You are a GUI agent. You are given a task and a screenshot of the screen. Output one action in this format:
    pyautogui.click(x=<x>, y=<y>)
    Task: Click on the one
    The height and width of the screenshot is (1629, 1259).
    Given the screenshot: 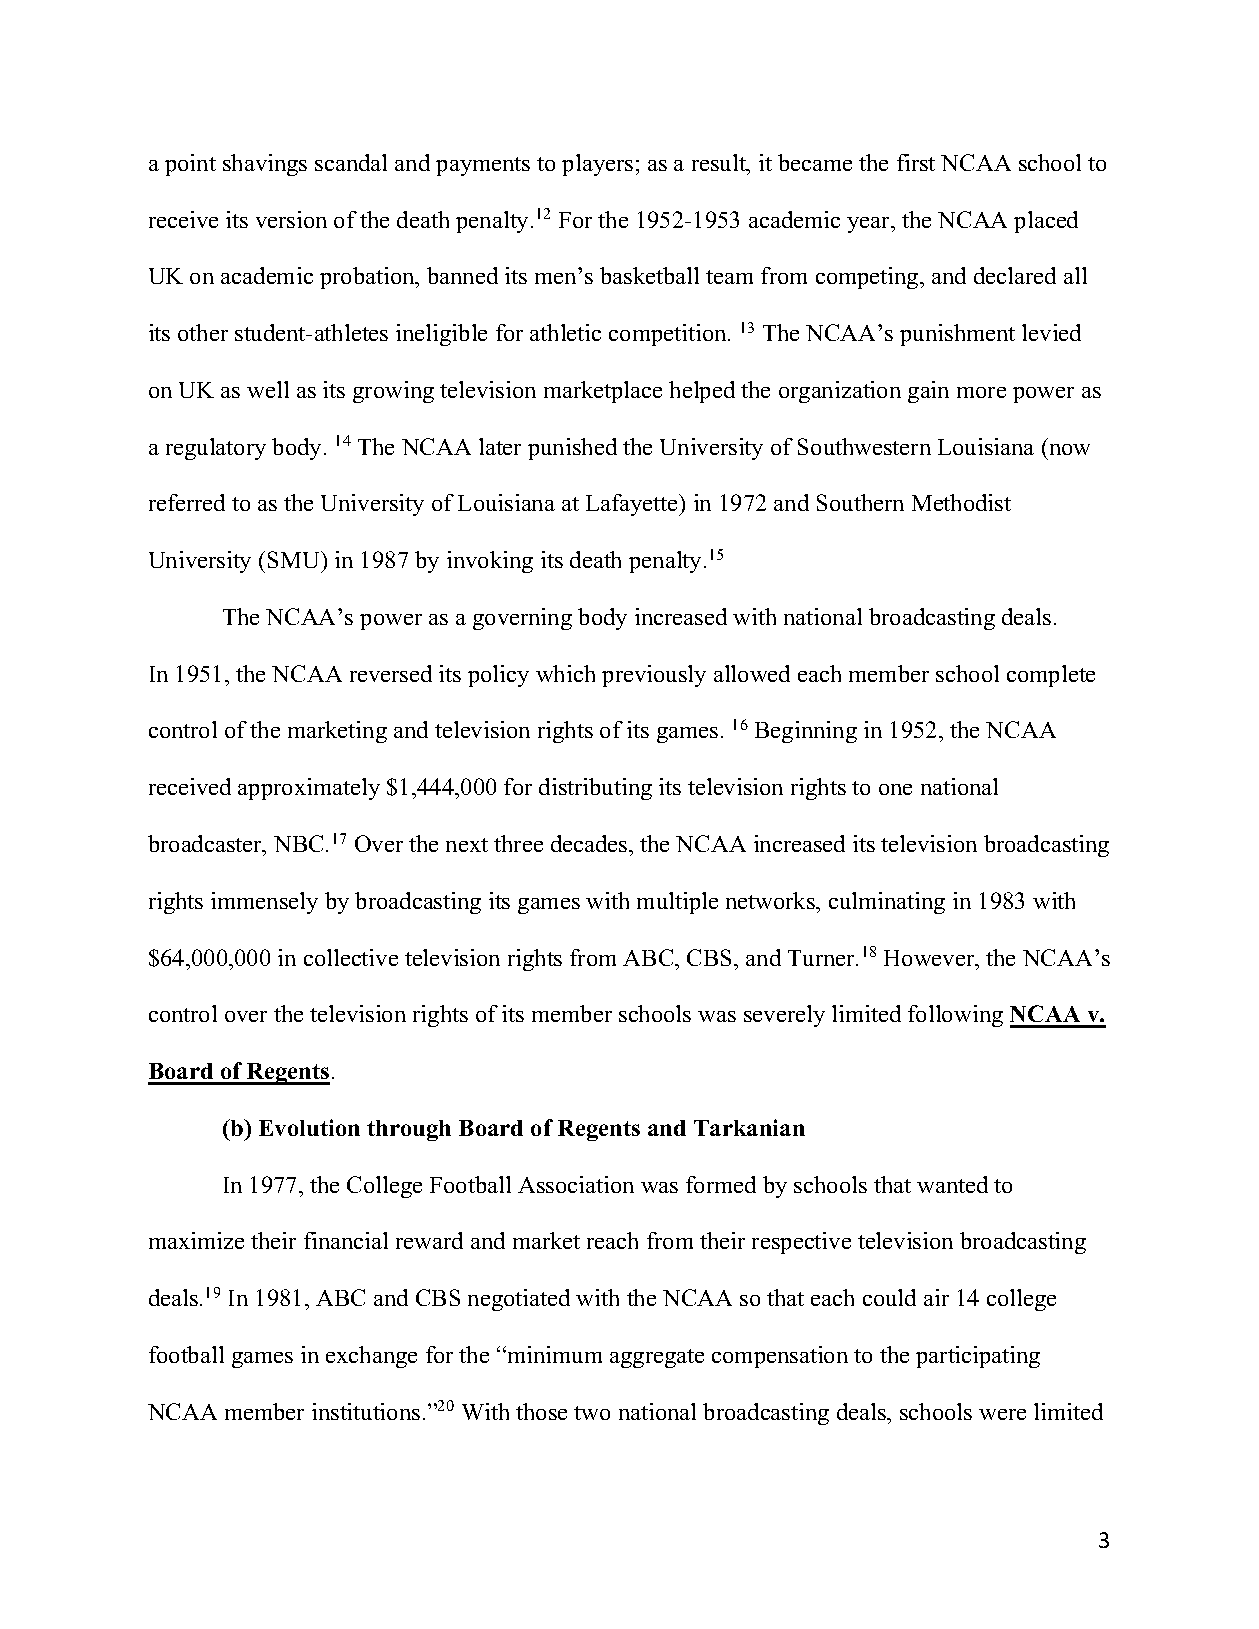 What is the action you would take?
    pyautogui.click(x=895, y=789)
